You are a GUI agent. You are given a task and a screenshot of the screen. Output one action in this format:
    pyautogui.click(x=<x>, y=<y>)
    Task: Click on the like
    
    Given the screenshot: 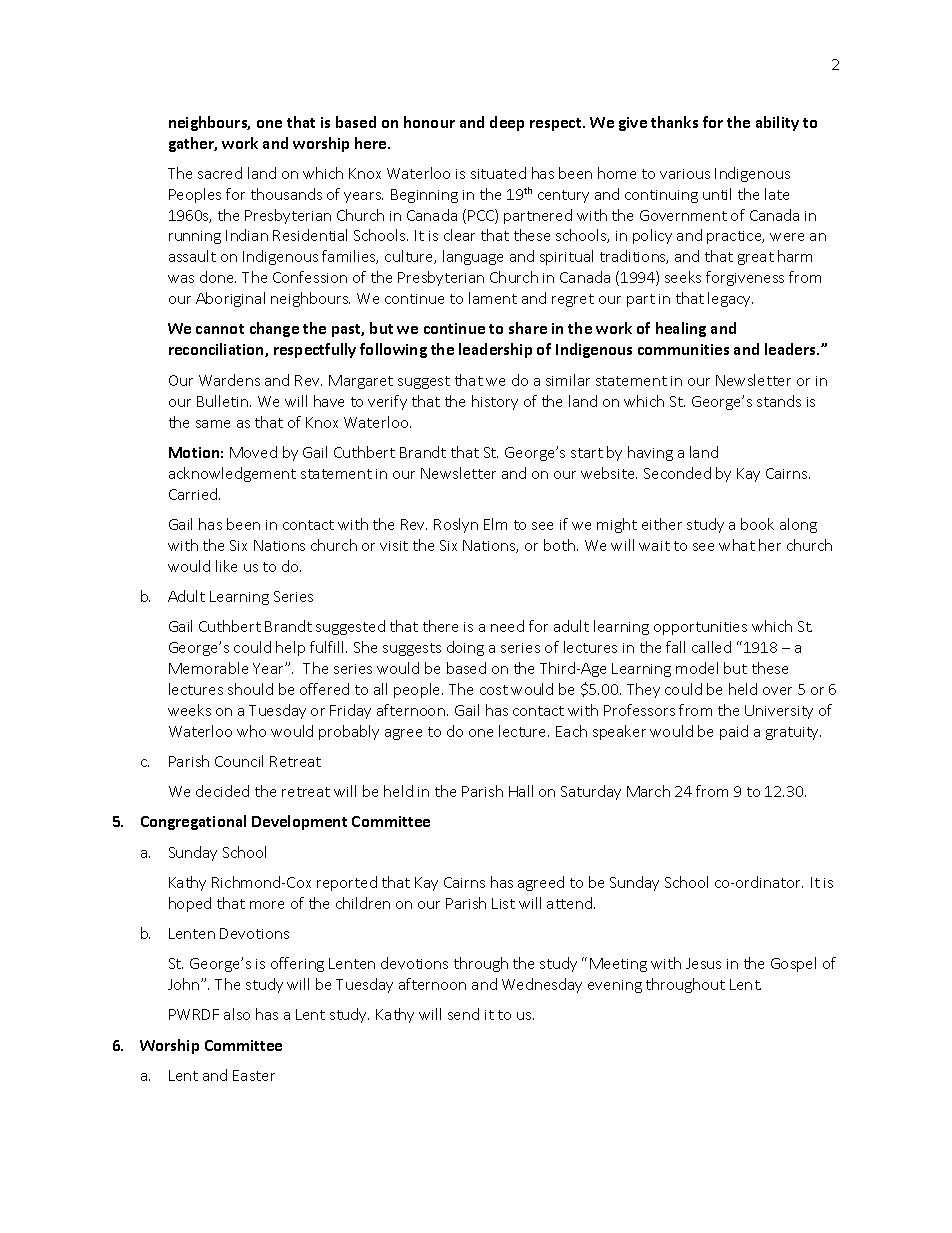 What is the action you would take?
    pyautogui.click(x=226, y=566)
